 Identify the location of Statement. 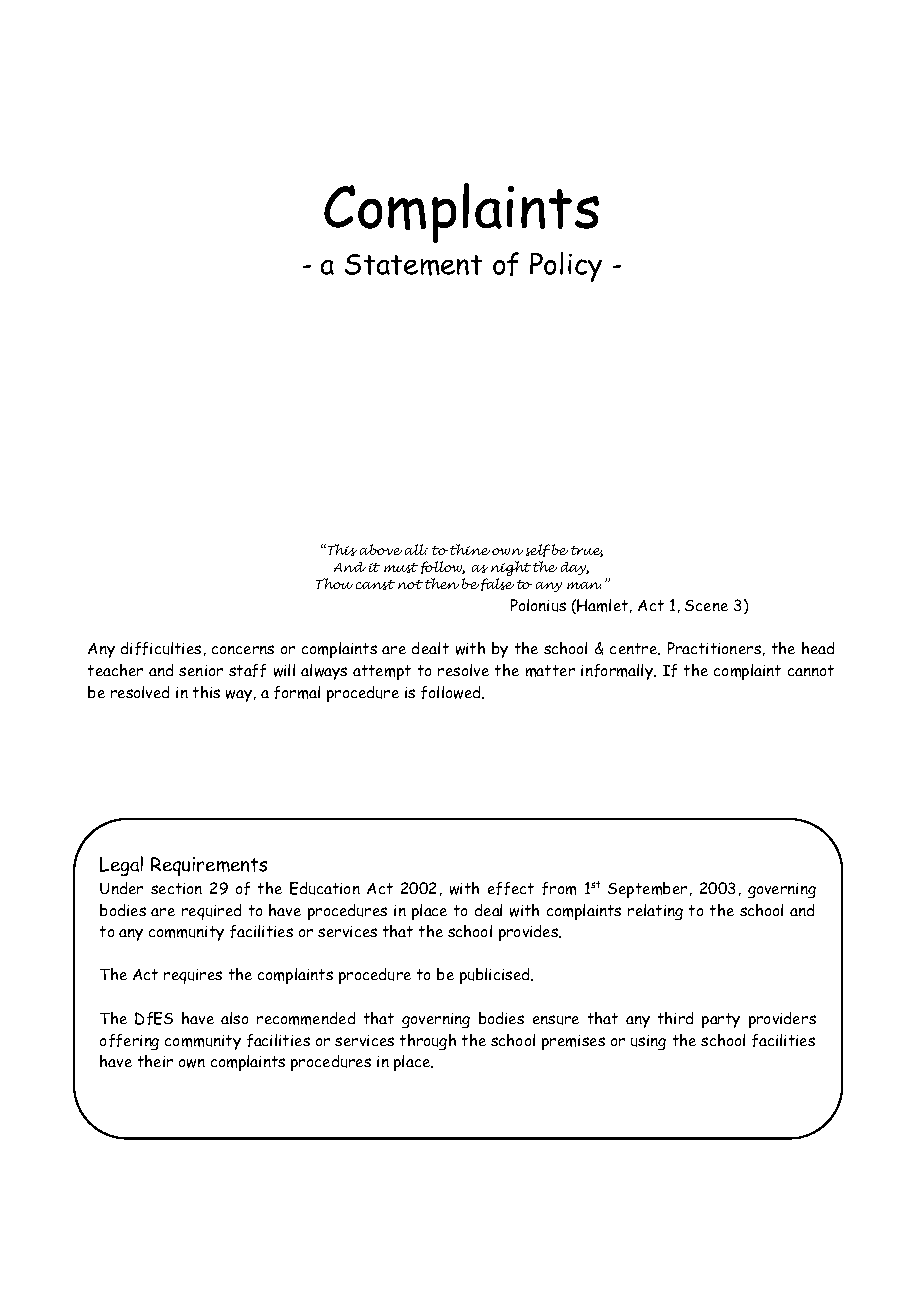
(413, 265).
